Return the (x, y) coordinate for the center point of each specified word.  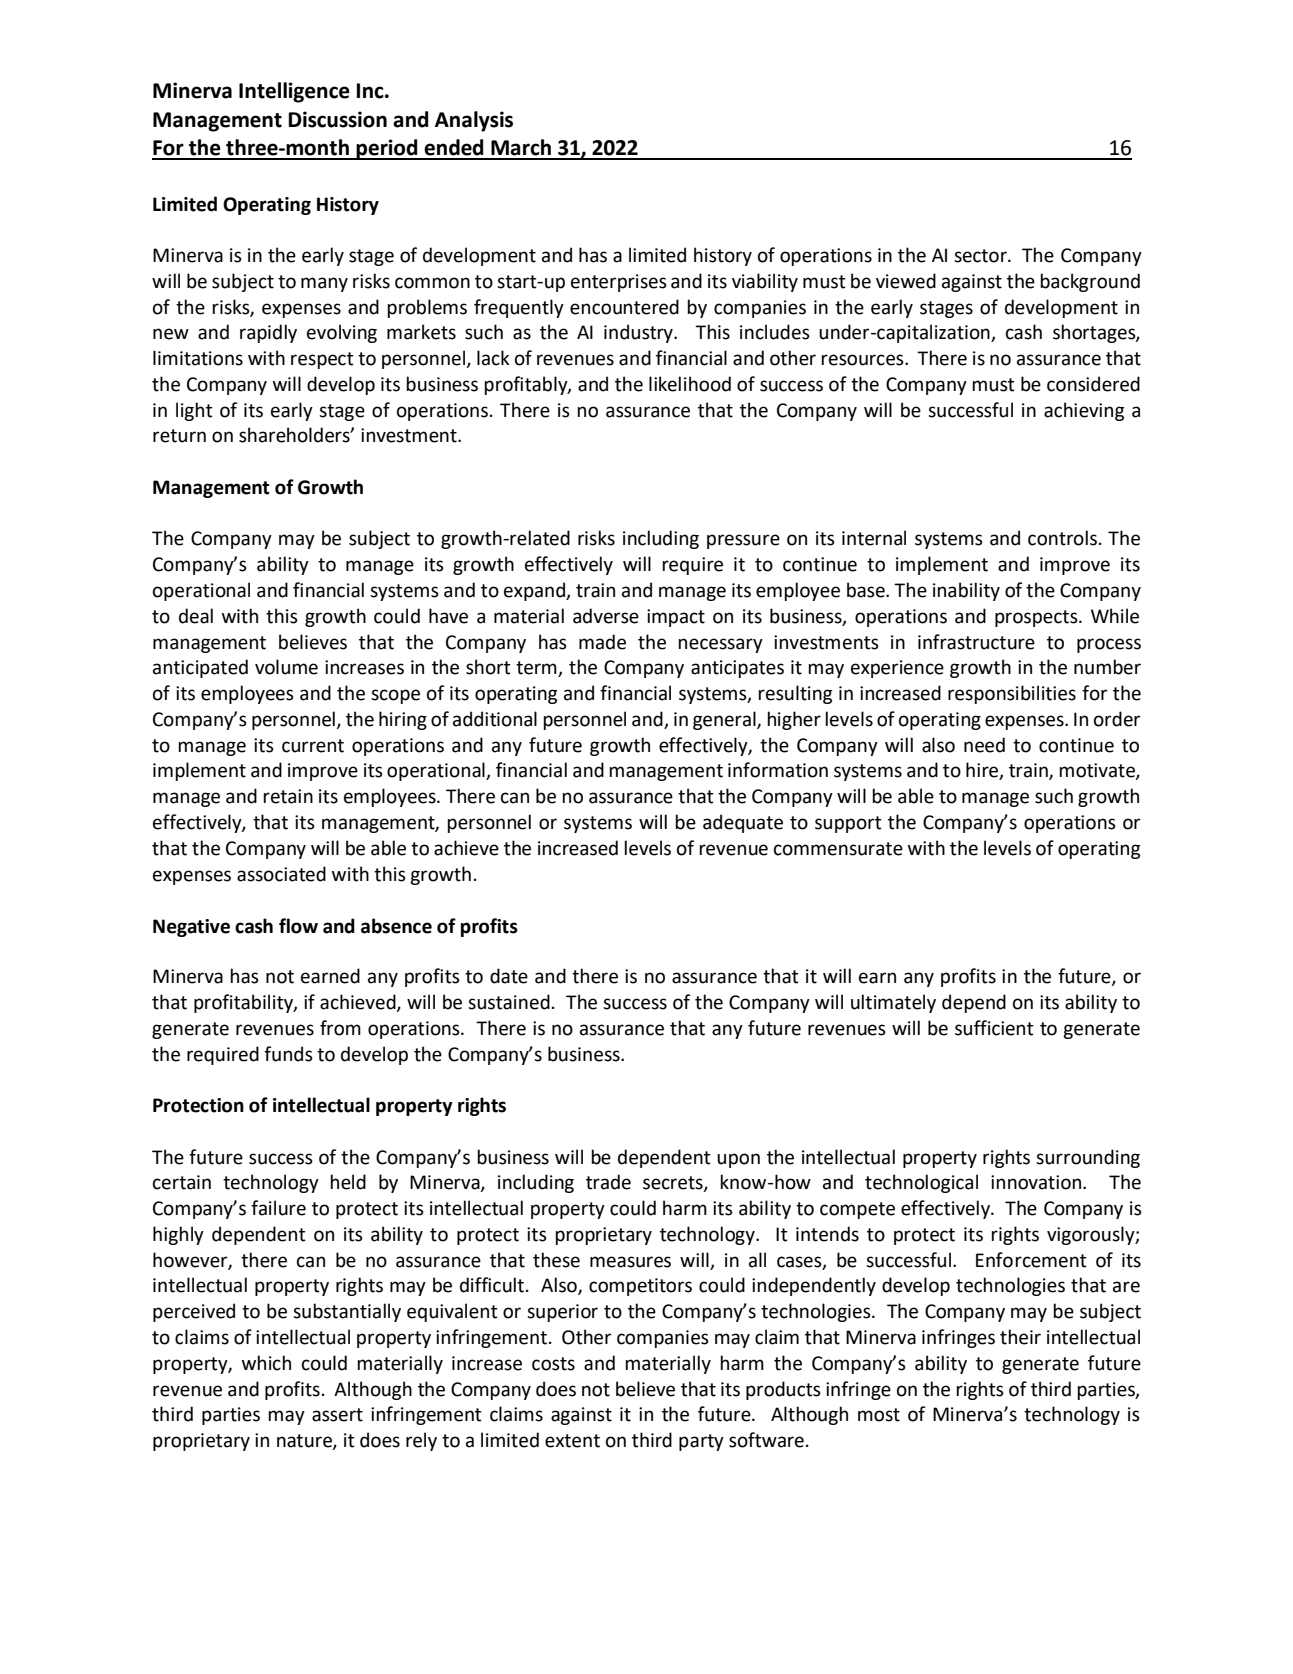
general (725, 720)
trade (608, 1182)
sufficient (994, 1028)
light (194, 411)
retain (288, 796)
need (984, 745)
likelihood (690, 384)
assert (337, 1415)
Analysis (474, 121)
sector (981, 256)
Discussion (338, 119)
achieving (1084, 411)
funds (288, 1054)
